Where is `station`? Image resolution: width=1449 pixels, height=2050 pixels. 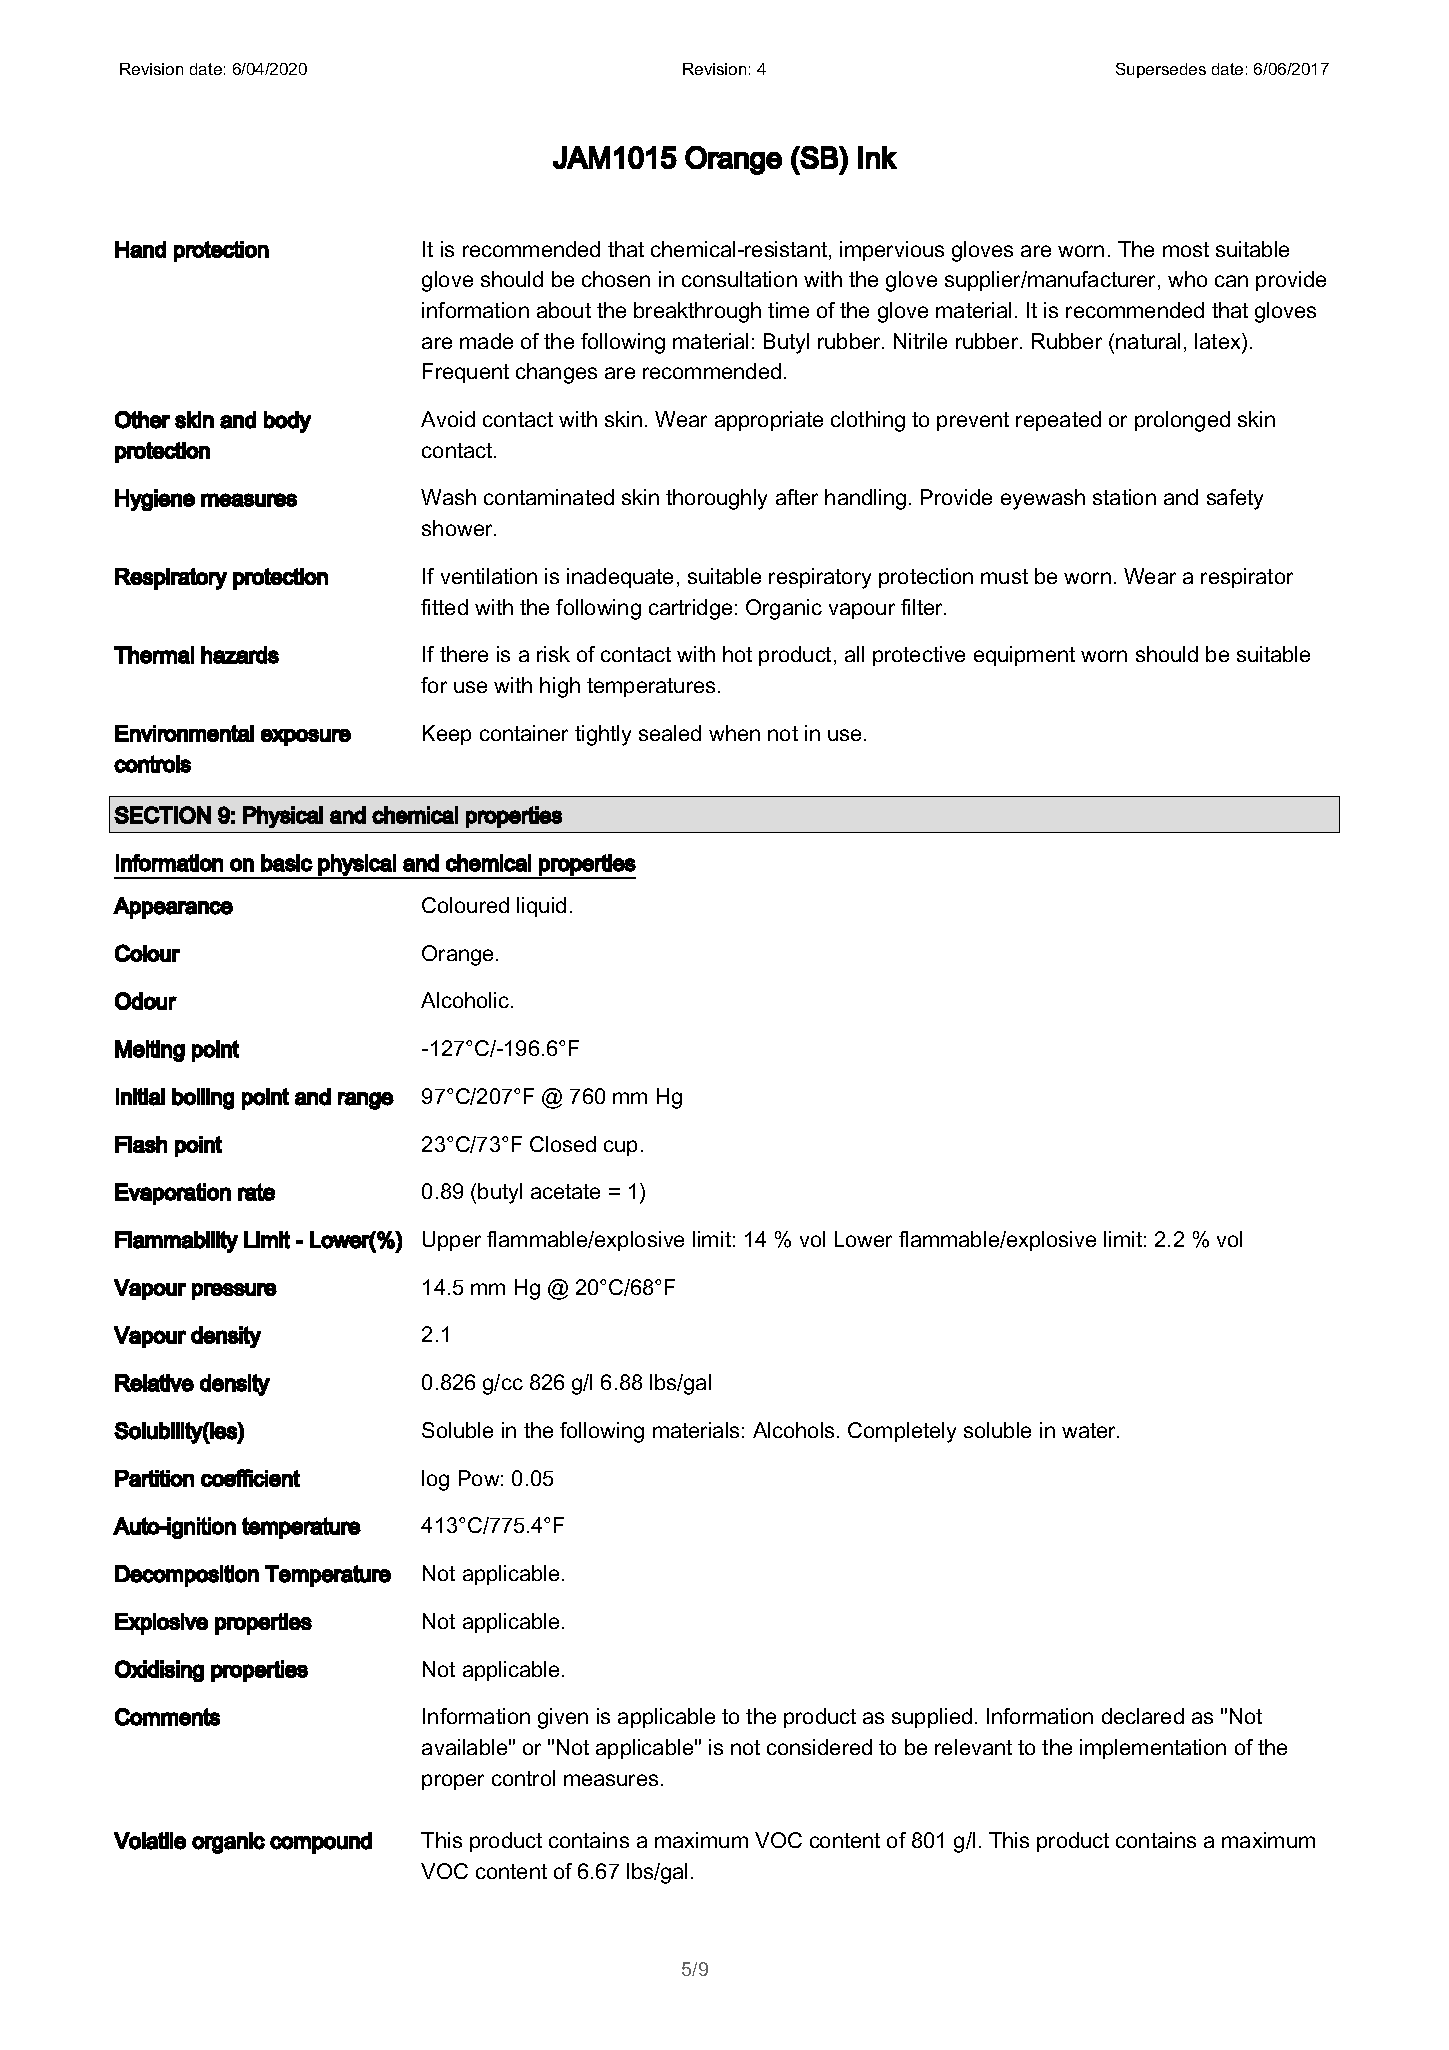
station is located at coordinates (1124, 497).
